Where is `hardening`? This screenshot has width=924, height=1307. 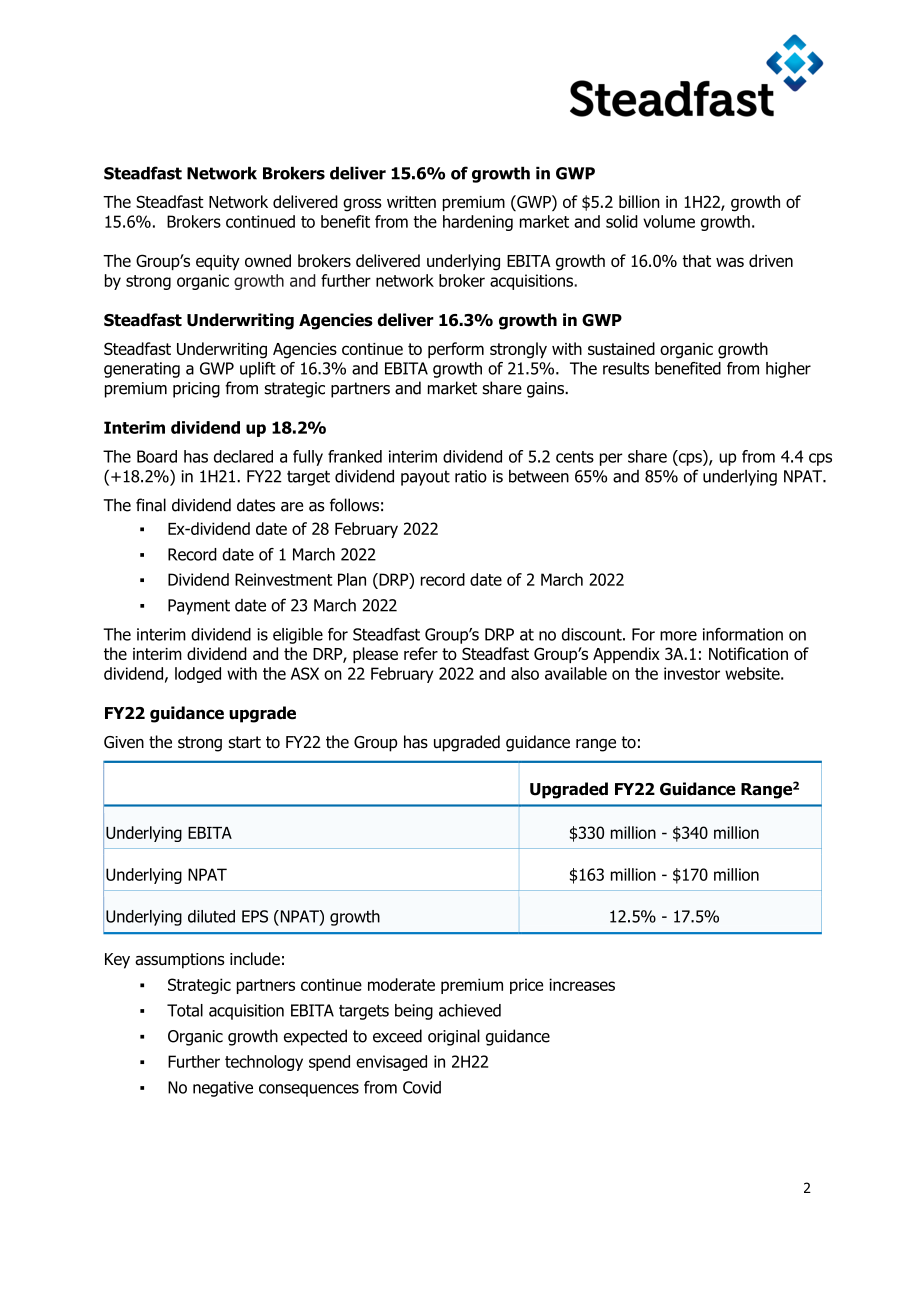
hardening is located at coordinates (478, 223).
